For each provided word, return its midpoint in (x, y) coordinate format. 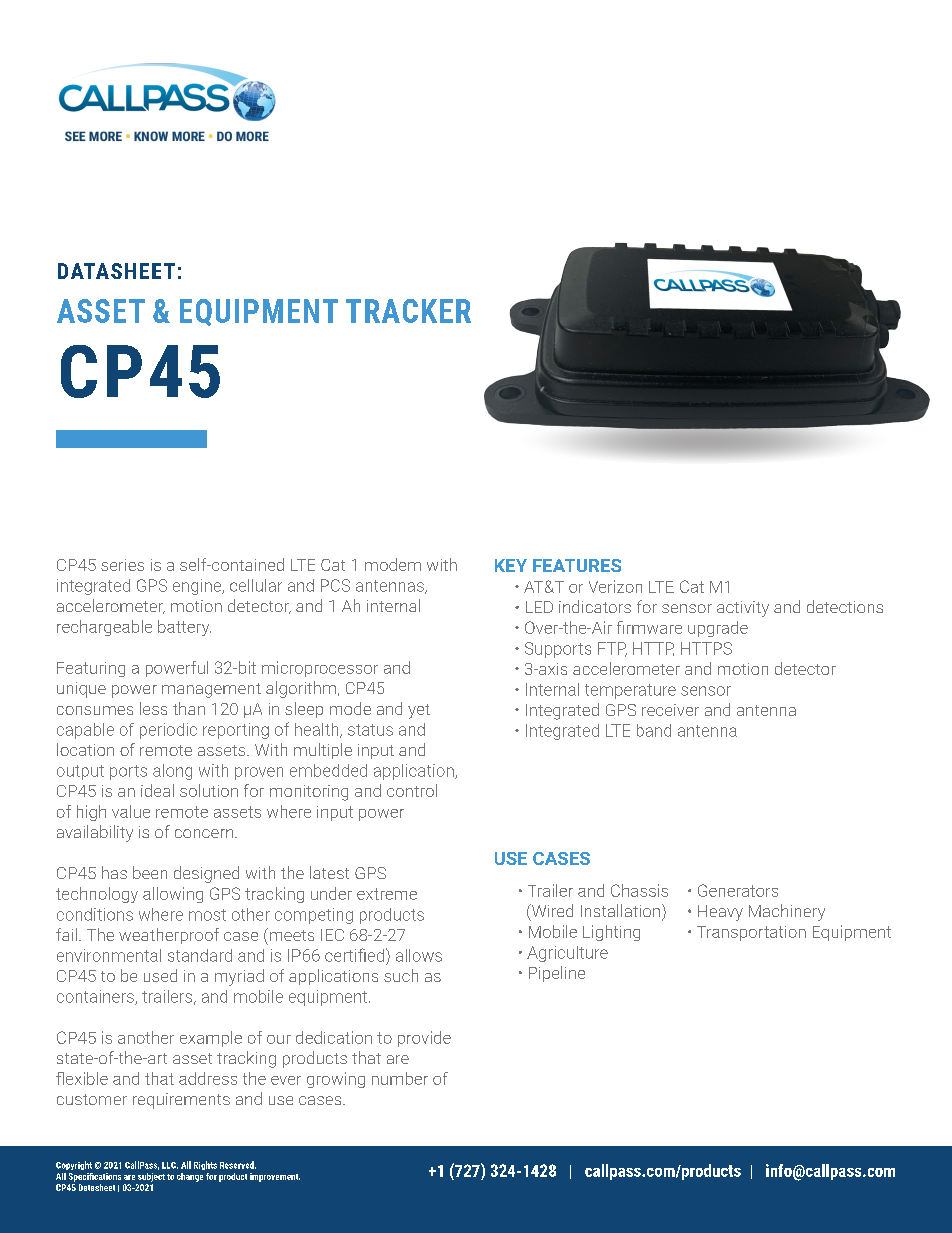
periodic (168, 731)
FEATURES (577, 565)
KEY (511, 565)
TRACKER (408, 311)
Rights (205, 1165)
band (654, 730)
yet (419, 711)
